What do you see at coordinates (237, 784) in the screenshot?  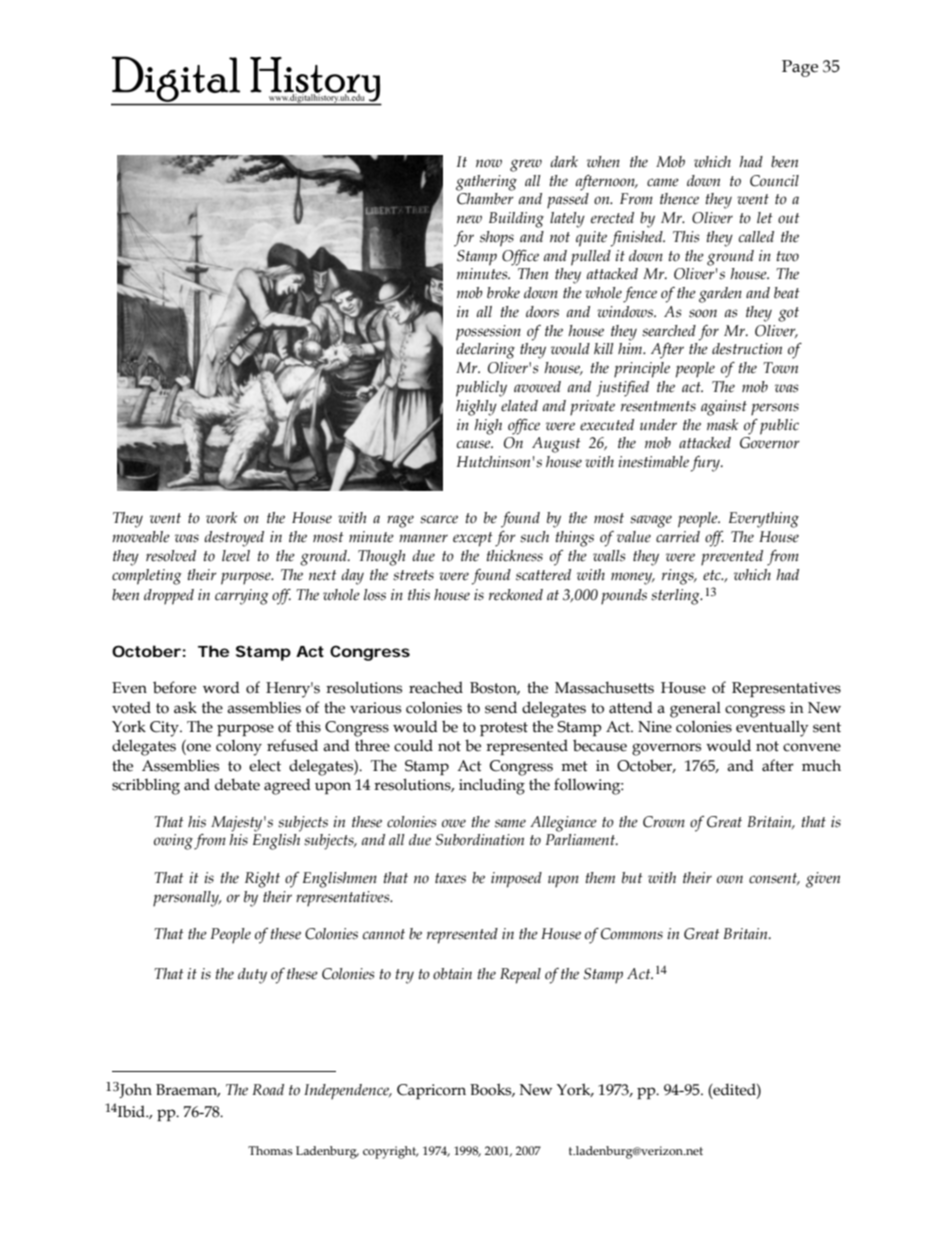 I see `debate` at bounding box center [237, 784].
